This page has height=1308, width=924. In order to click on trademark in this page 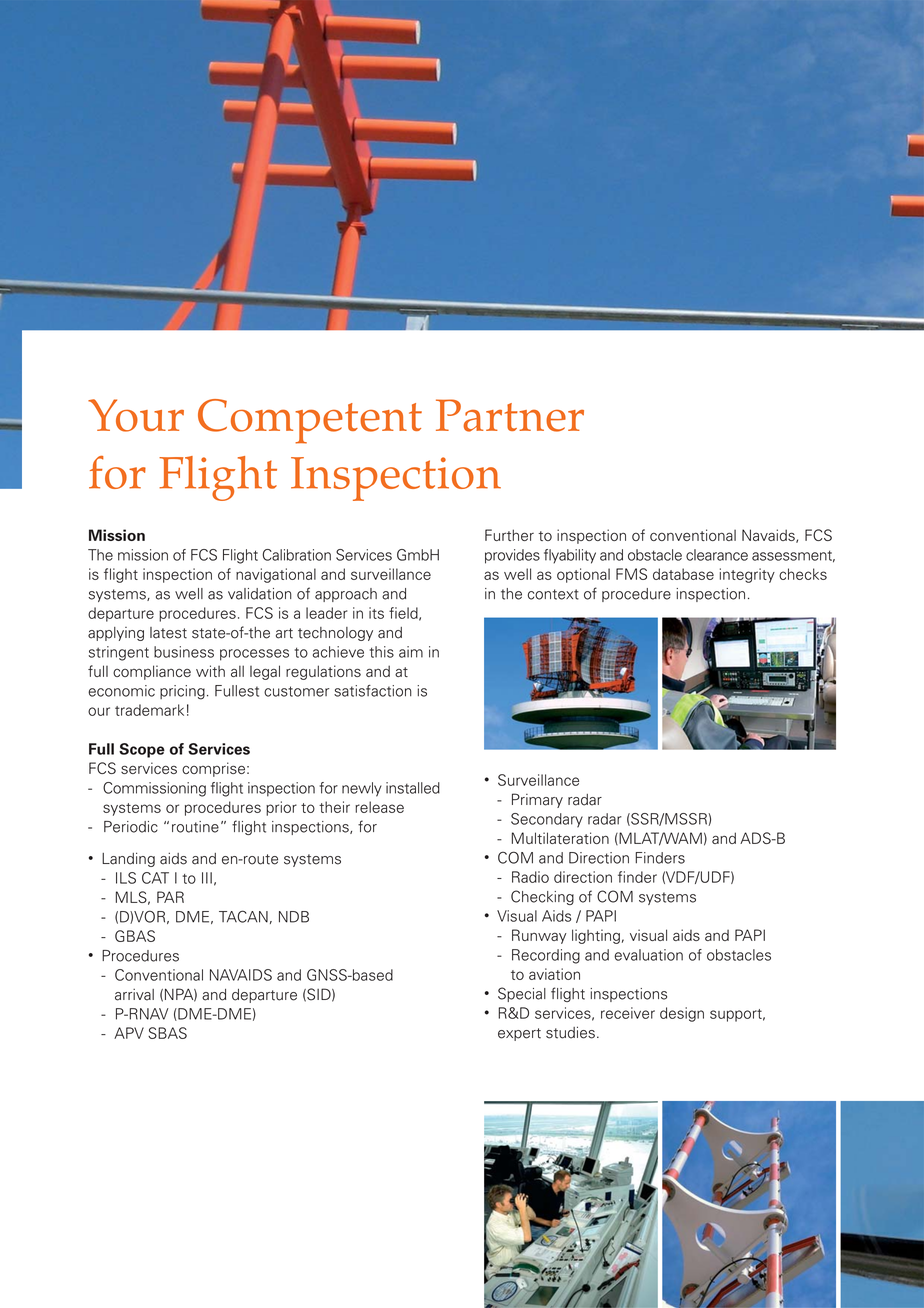, I will do `click(149, 710)`.
